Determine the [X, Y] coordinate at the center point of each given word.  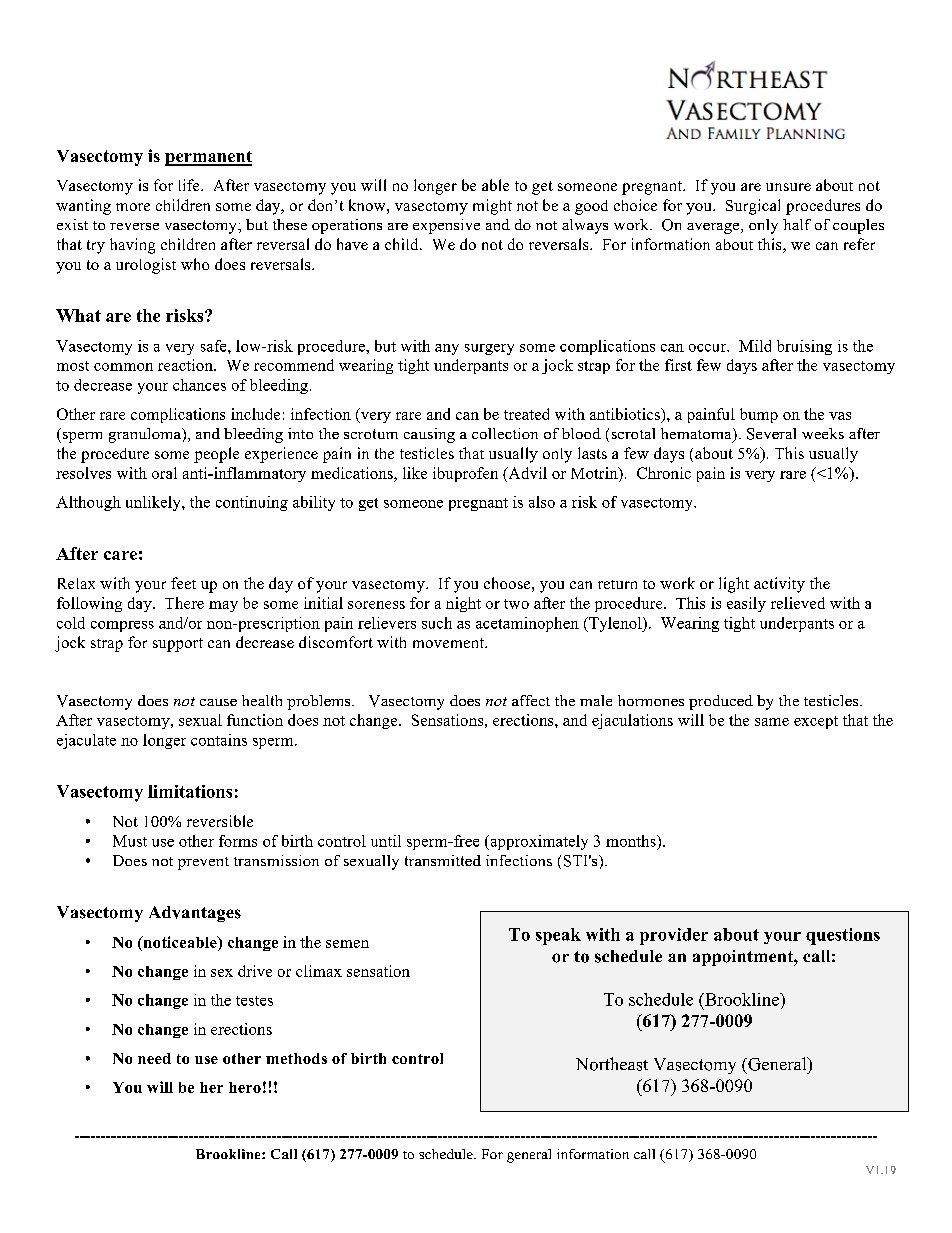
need [154, 1058]
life [190, 185]
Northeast [612, 1064]
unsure [788, 187]
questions [843, 936]
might [492, 207]
